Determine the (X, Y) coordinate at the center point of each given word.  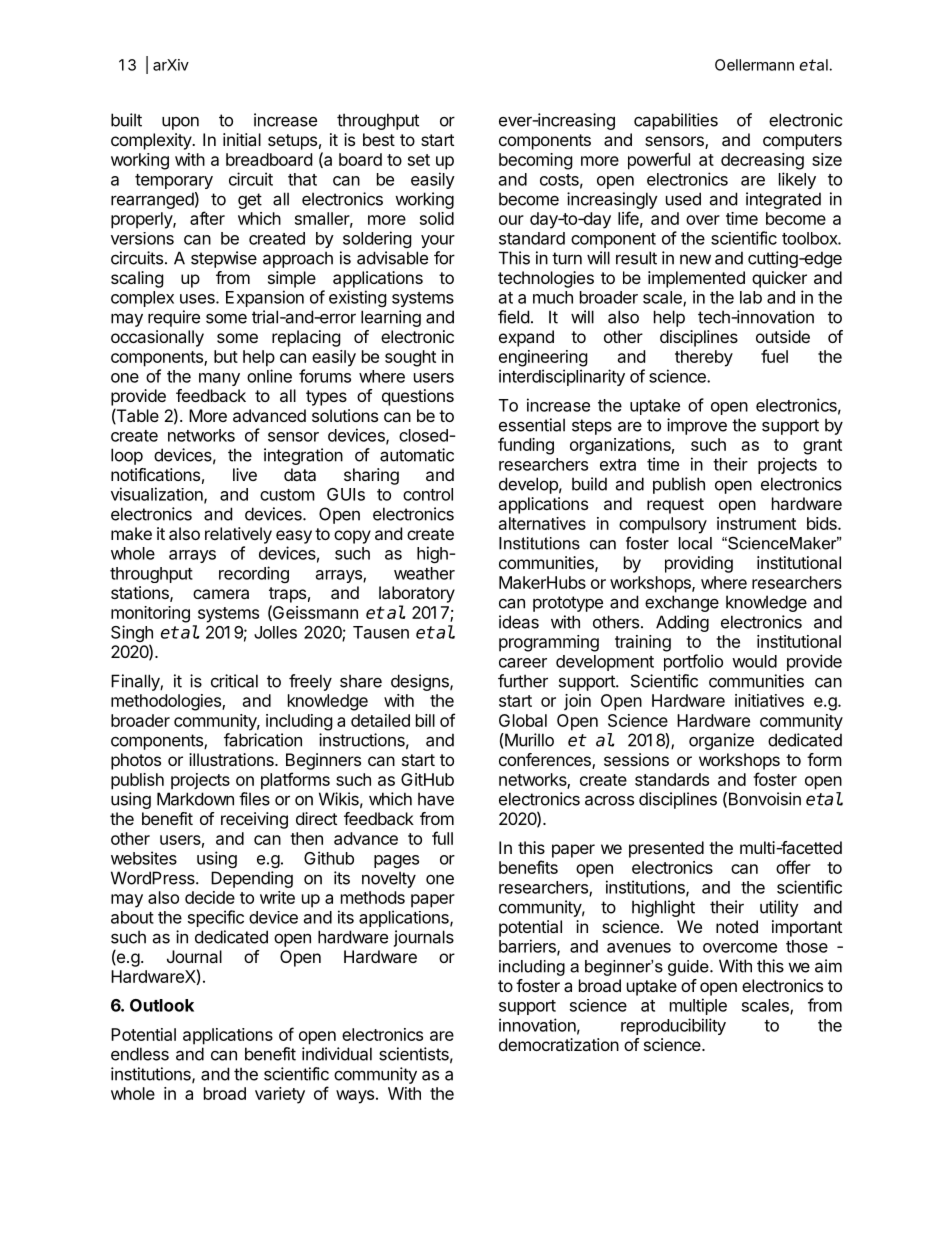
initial (242, 139)
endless (140, 1054)
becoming (536, 161)
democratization (559, 1044)
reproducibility (673, 1026)
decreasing (762, 161)
